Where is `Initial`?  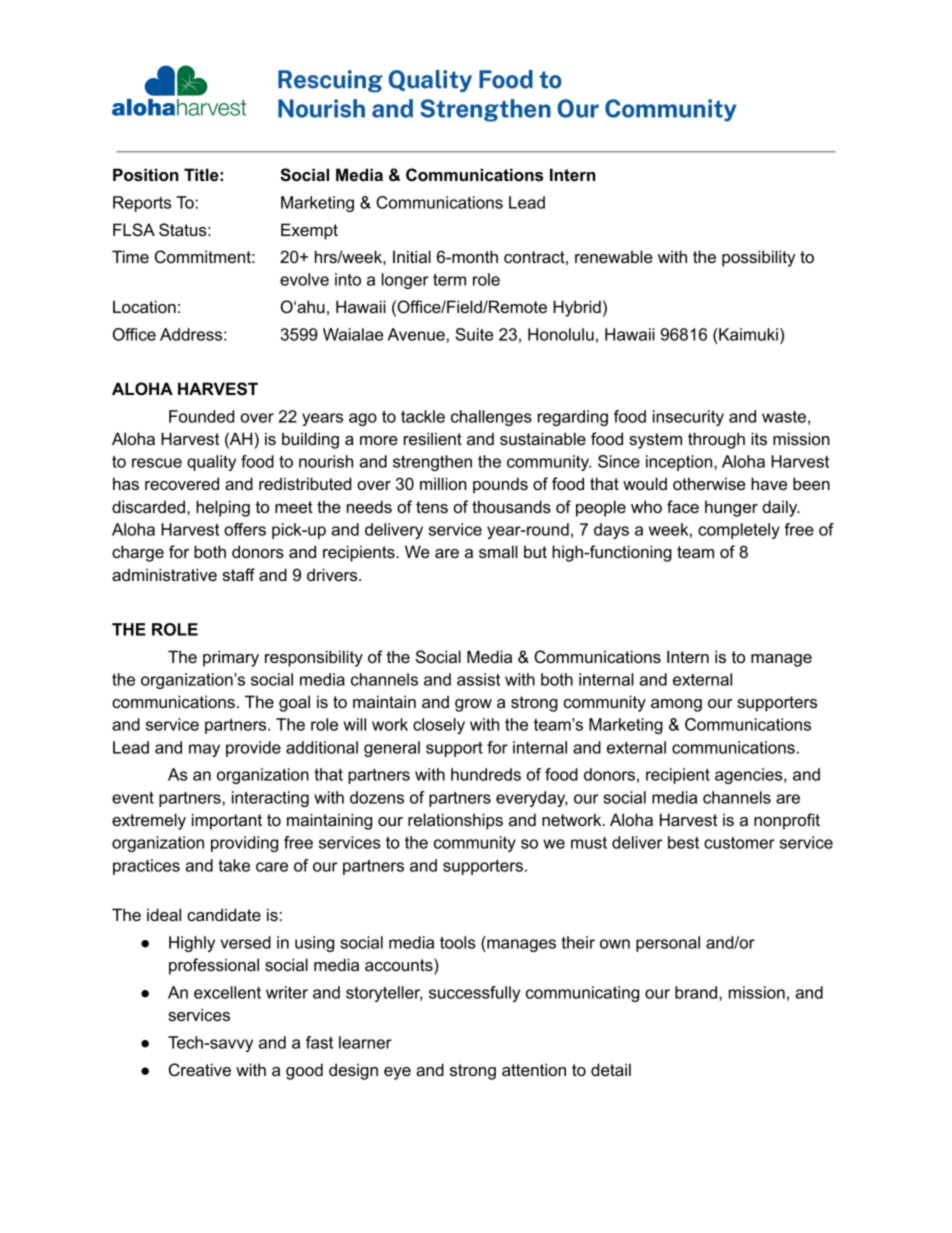
Initial is located at coordinates (412, 256).
